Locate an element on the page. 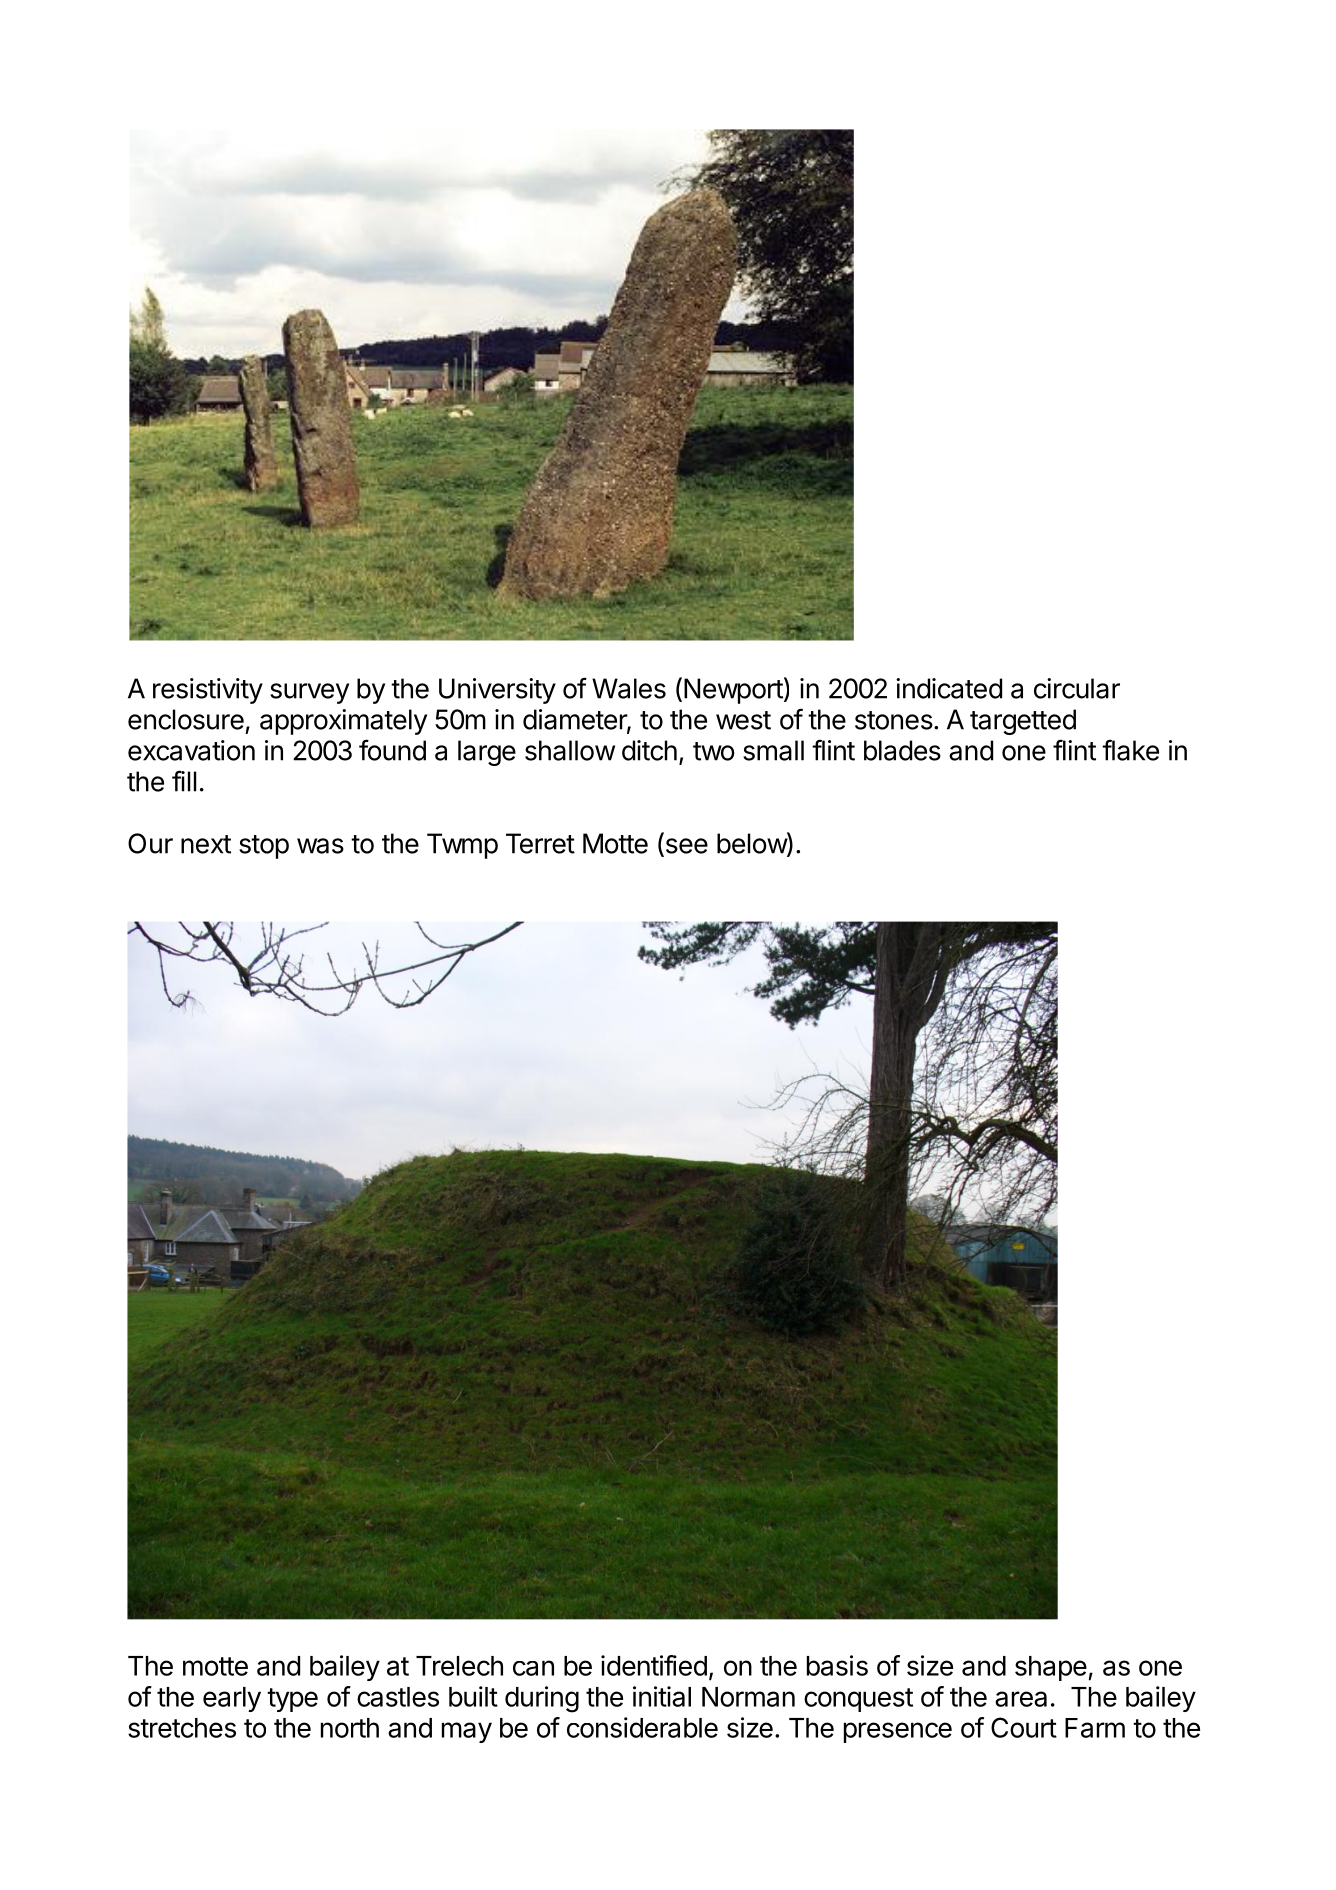 This document has width=1336, height=1890. type is located at coordinates (292, 1700).
